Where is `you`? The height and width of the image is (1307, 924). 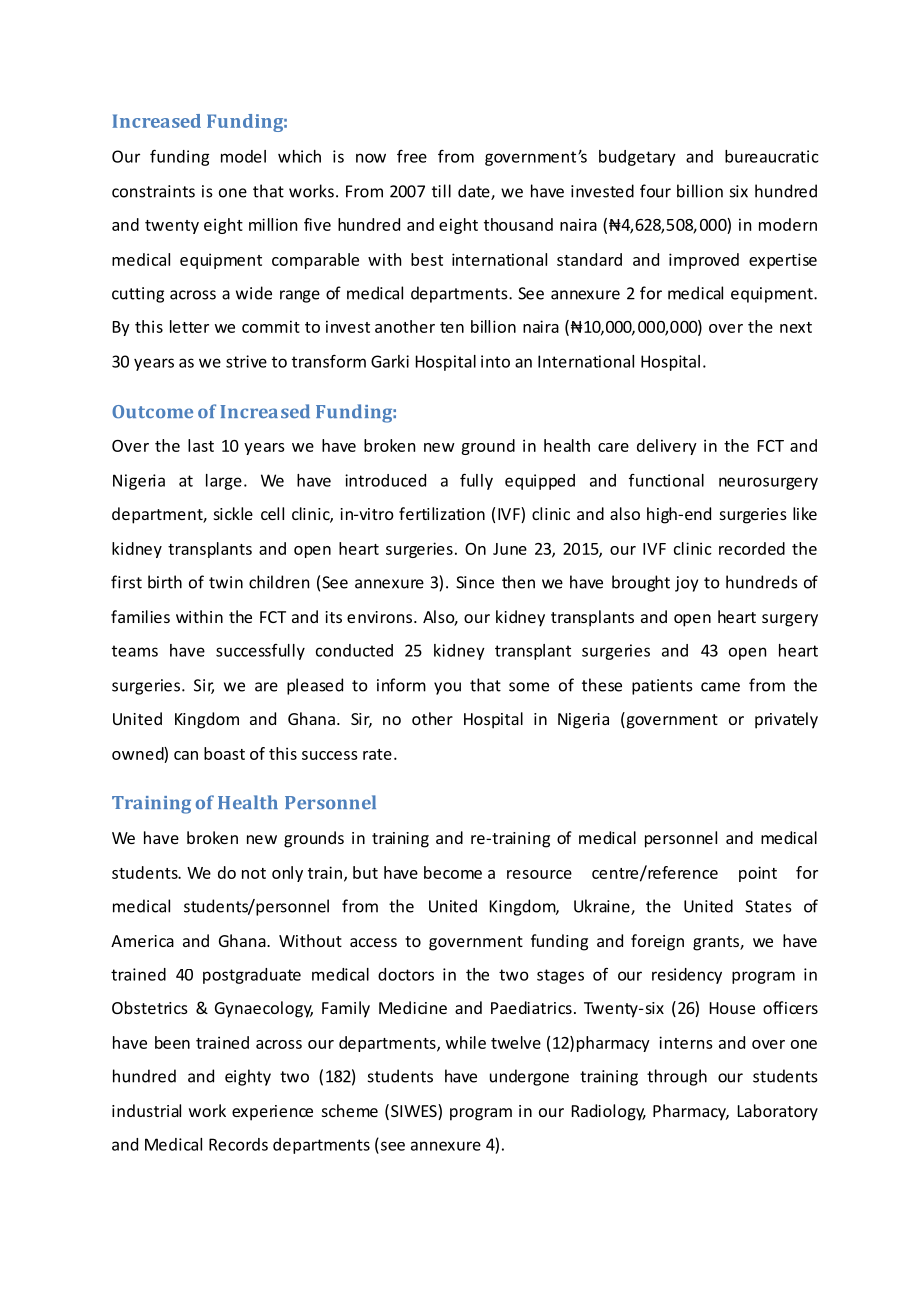 you is located at coordinates (447, 688).
